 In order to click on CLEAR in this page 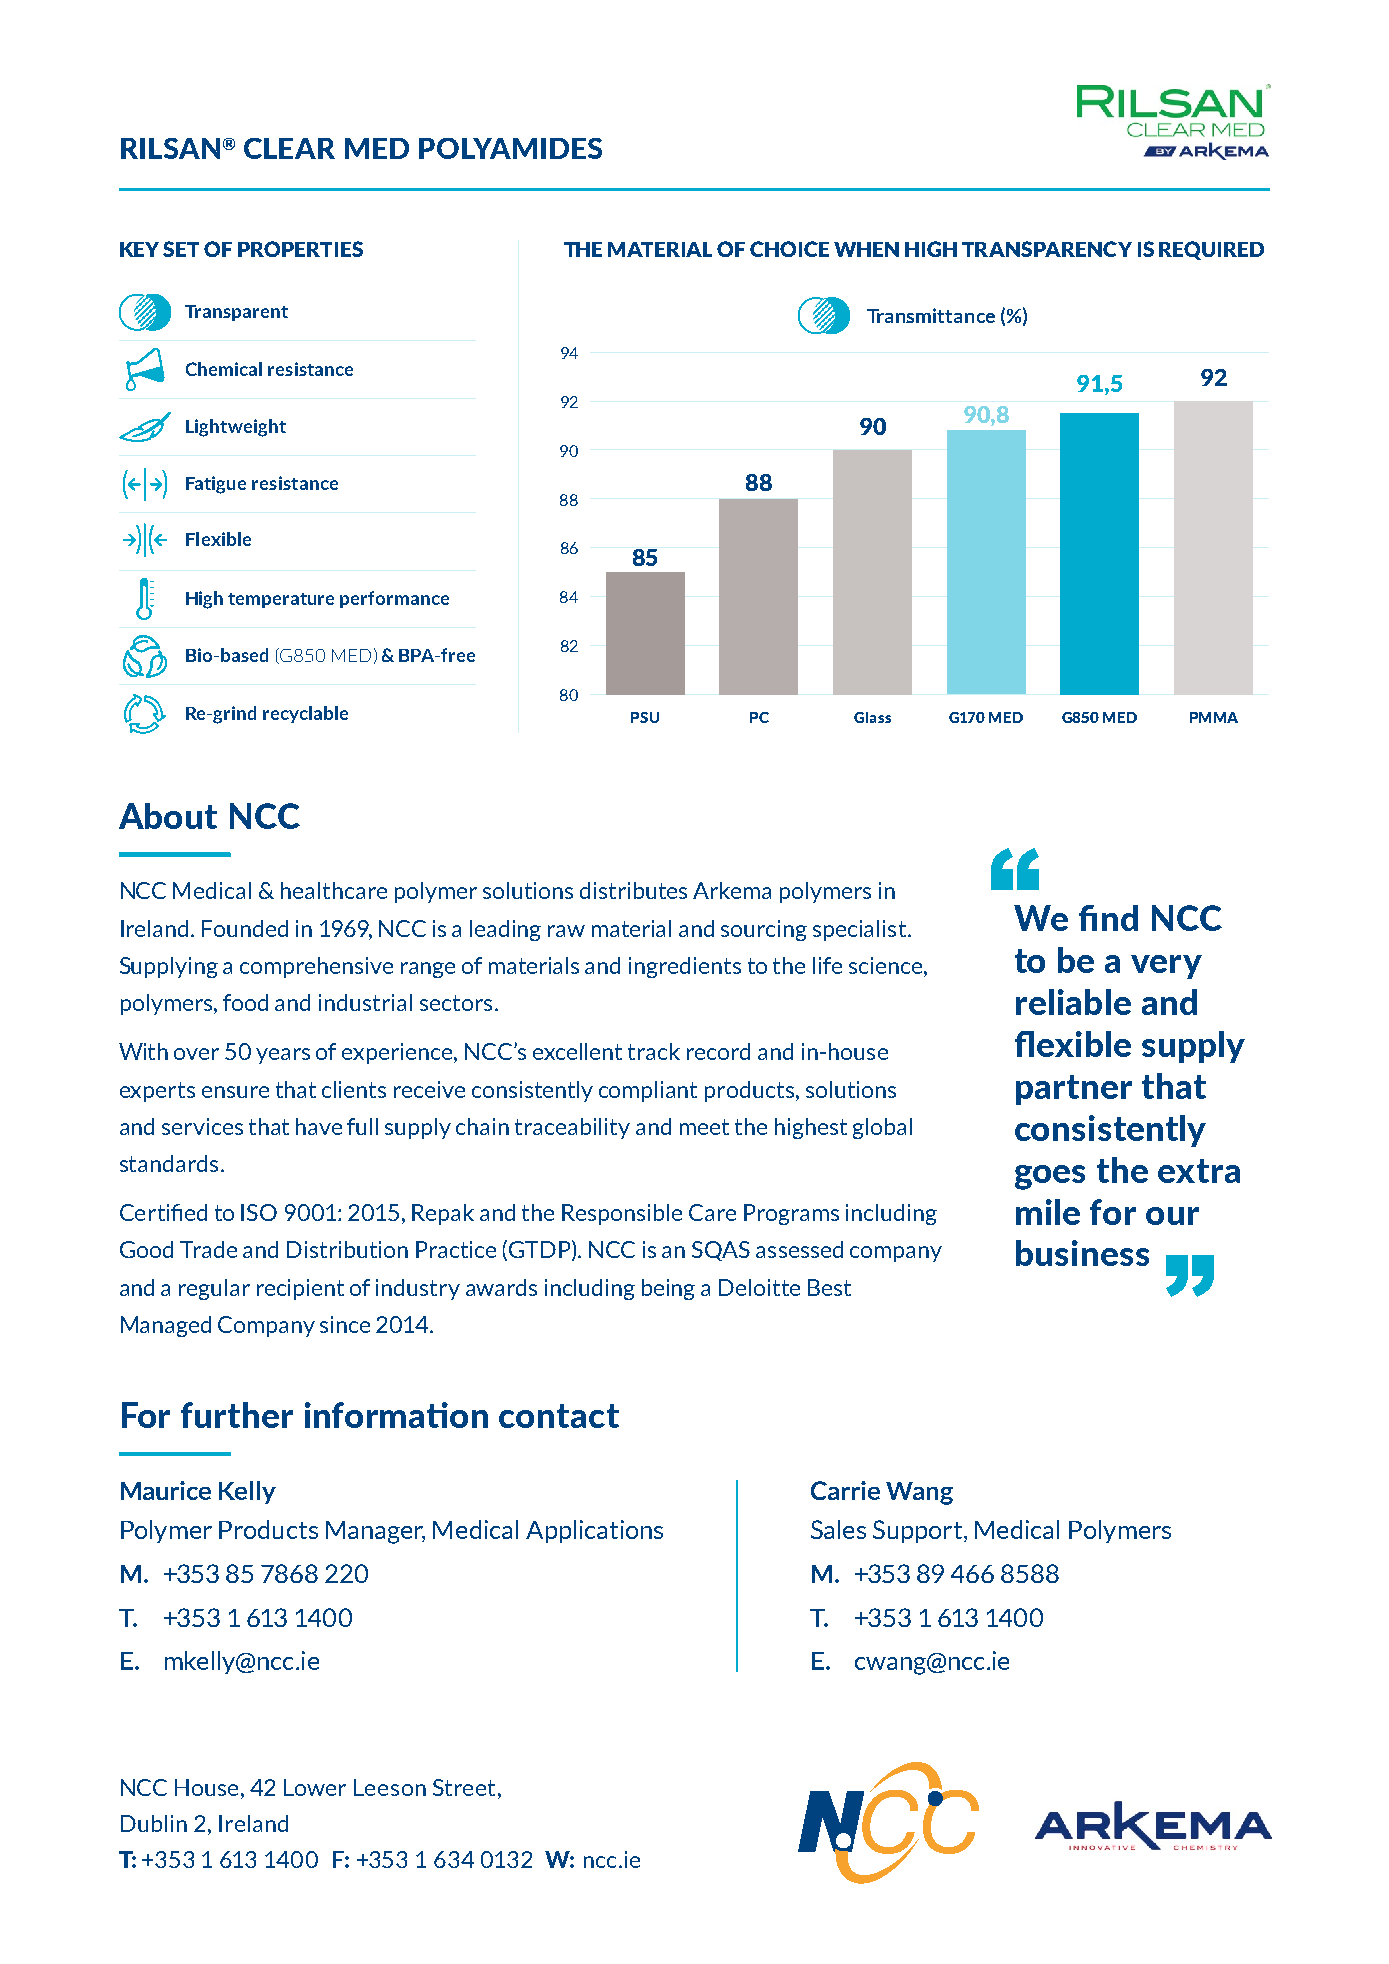, I will do `click(289, 148)`.
